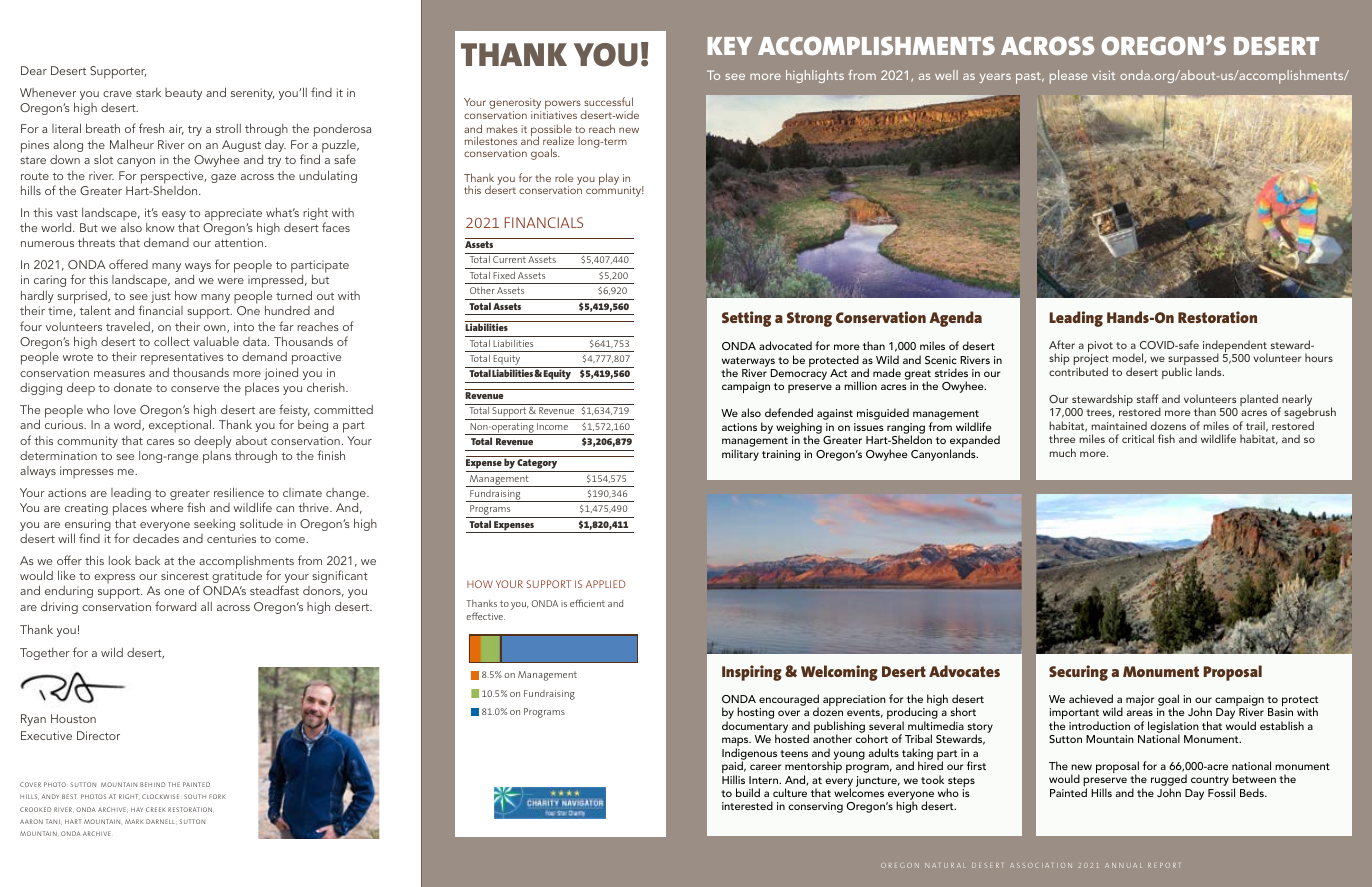 Image resolution: width=1372 pixels, height=887 pixels. I want to click on beauty, so click(183, 94).
